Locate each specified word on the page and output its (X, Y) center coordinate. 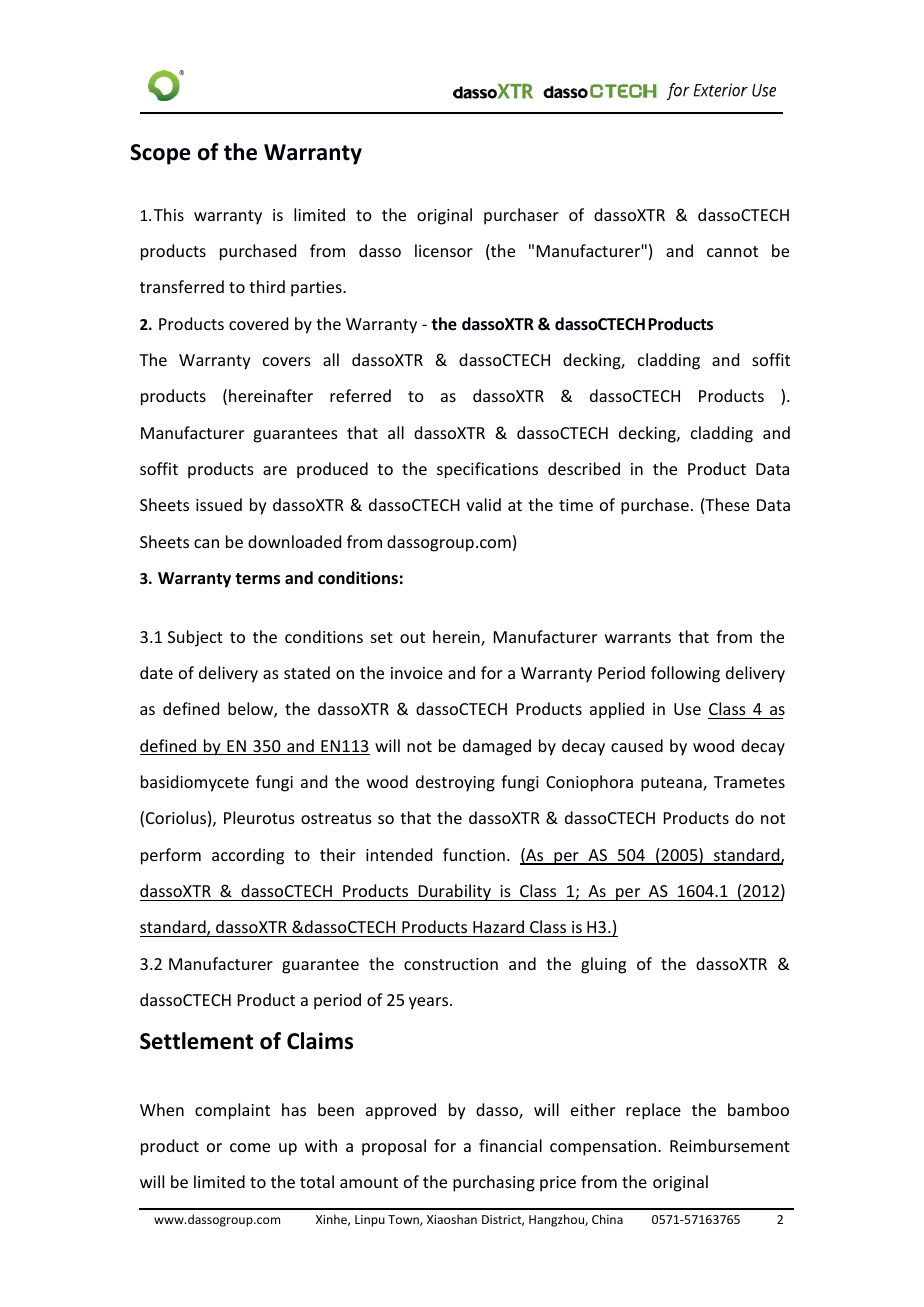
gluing (603, 965)
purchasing (494, 1183)
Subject (195, 638)
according (248, 856)
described (584, 468)
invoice (417, 673)
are (275, 470)
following (685, 674)
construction (451, 964)
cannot (732, 251)
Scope (160, 154)
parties (317, 289)
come (250, 1147)
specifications (487, 470)
